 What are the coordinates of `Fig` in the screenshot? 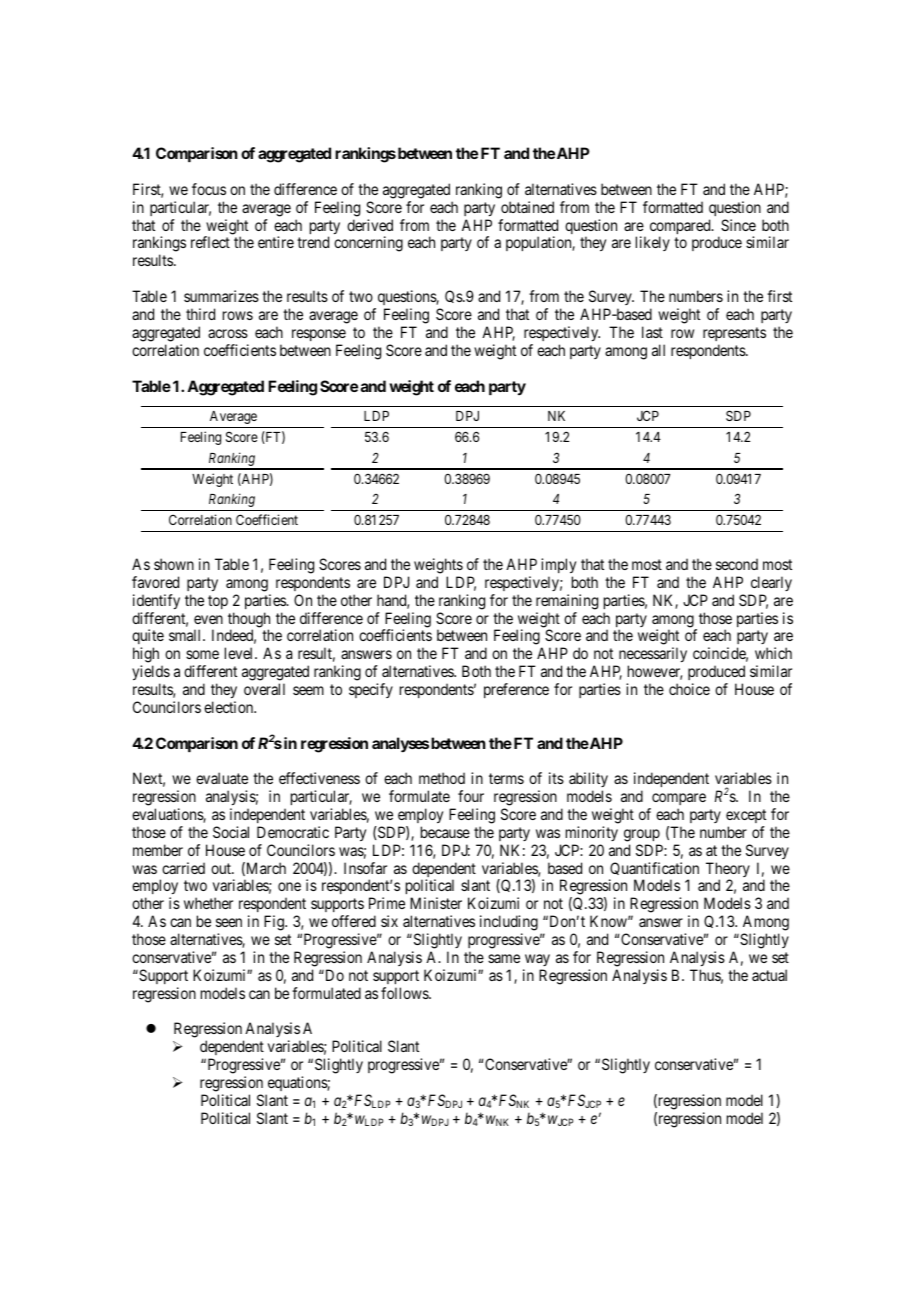 It's located at (275, 923).
